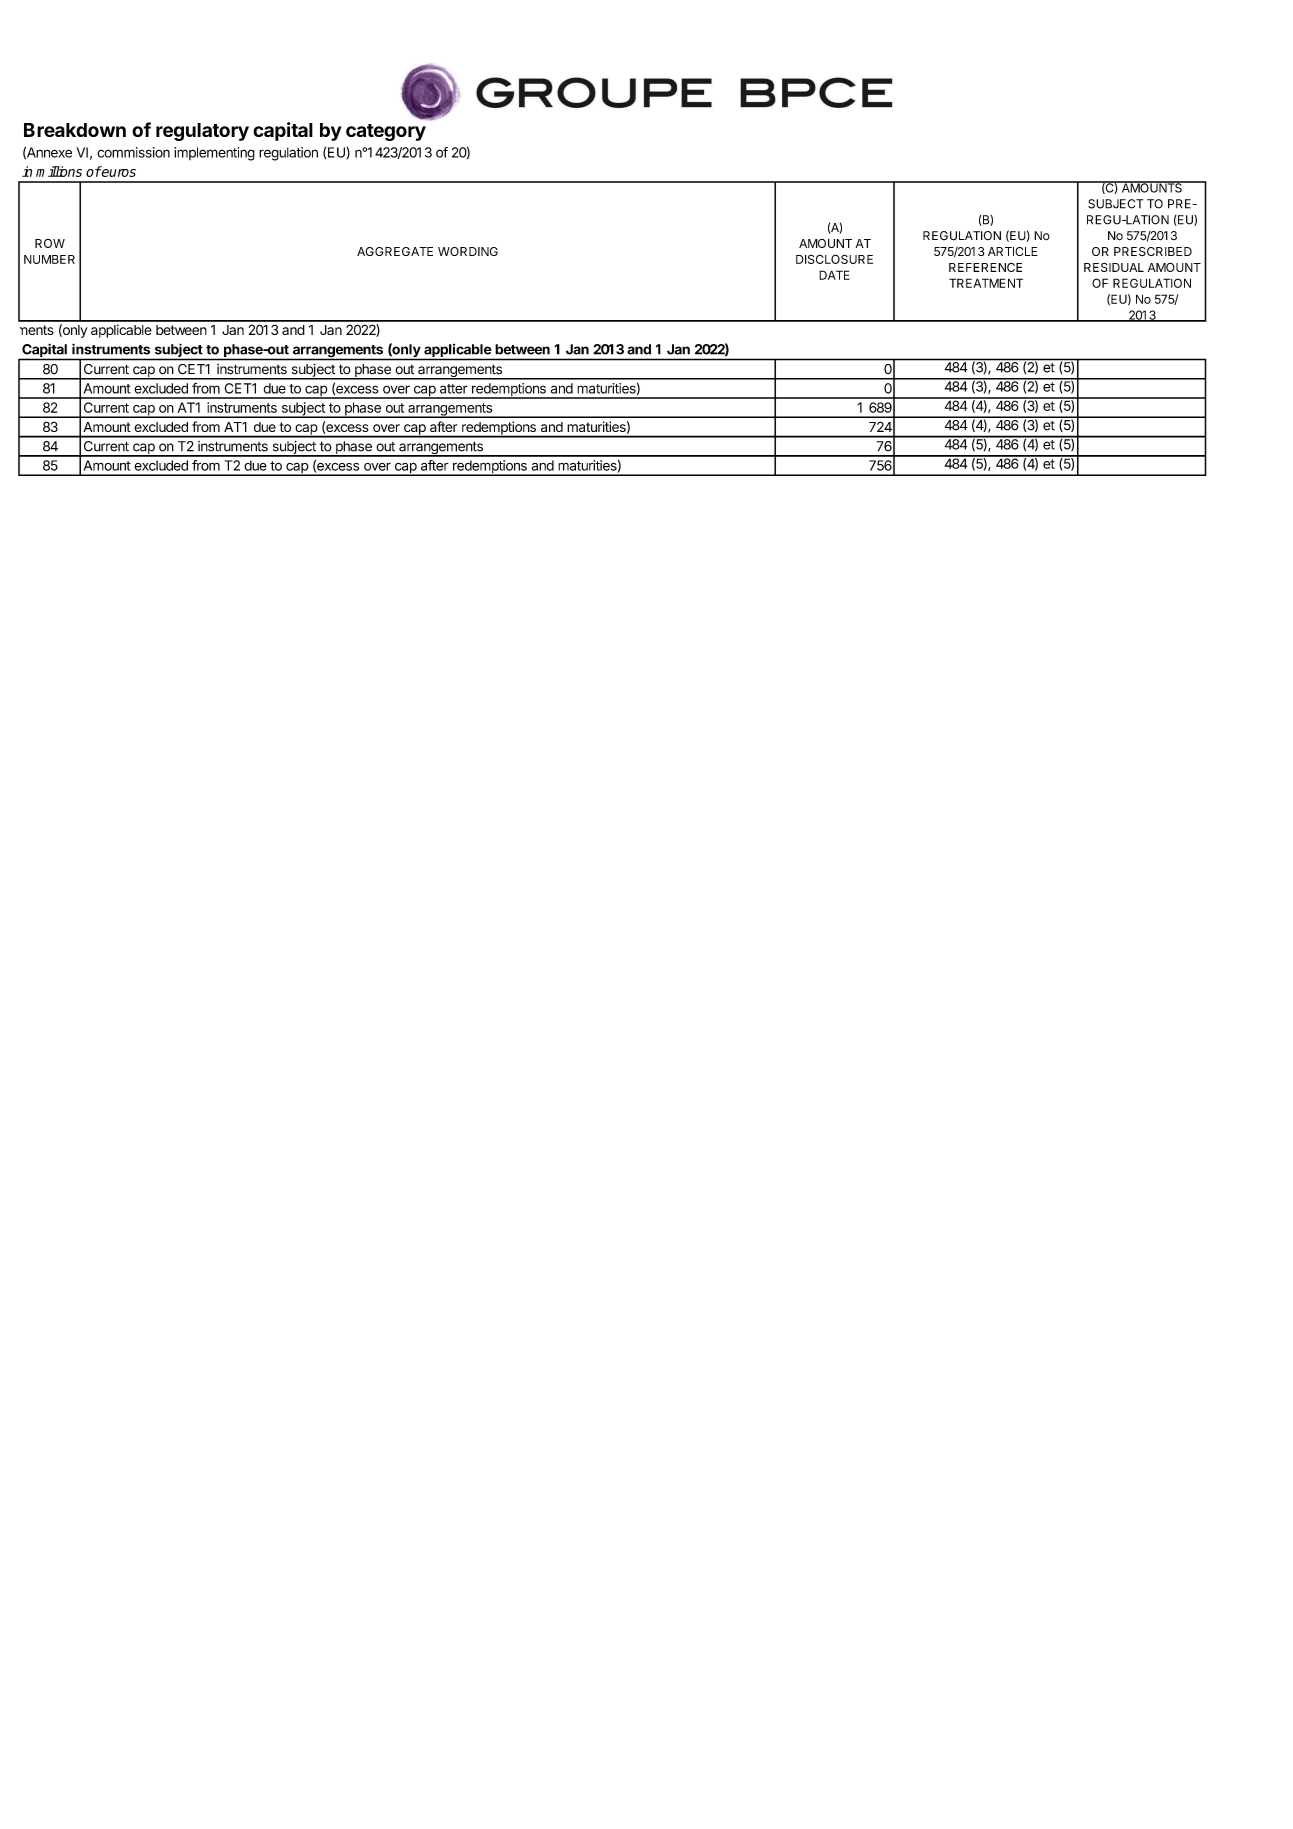  What do you see at coordinates (49, 259) in the screenshot?
I see `NUMBER` at bounding box center [49, 259].
